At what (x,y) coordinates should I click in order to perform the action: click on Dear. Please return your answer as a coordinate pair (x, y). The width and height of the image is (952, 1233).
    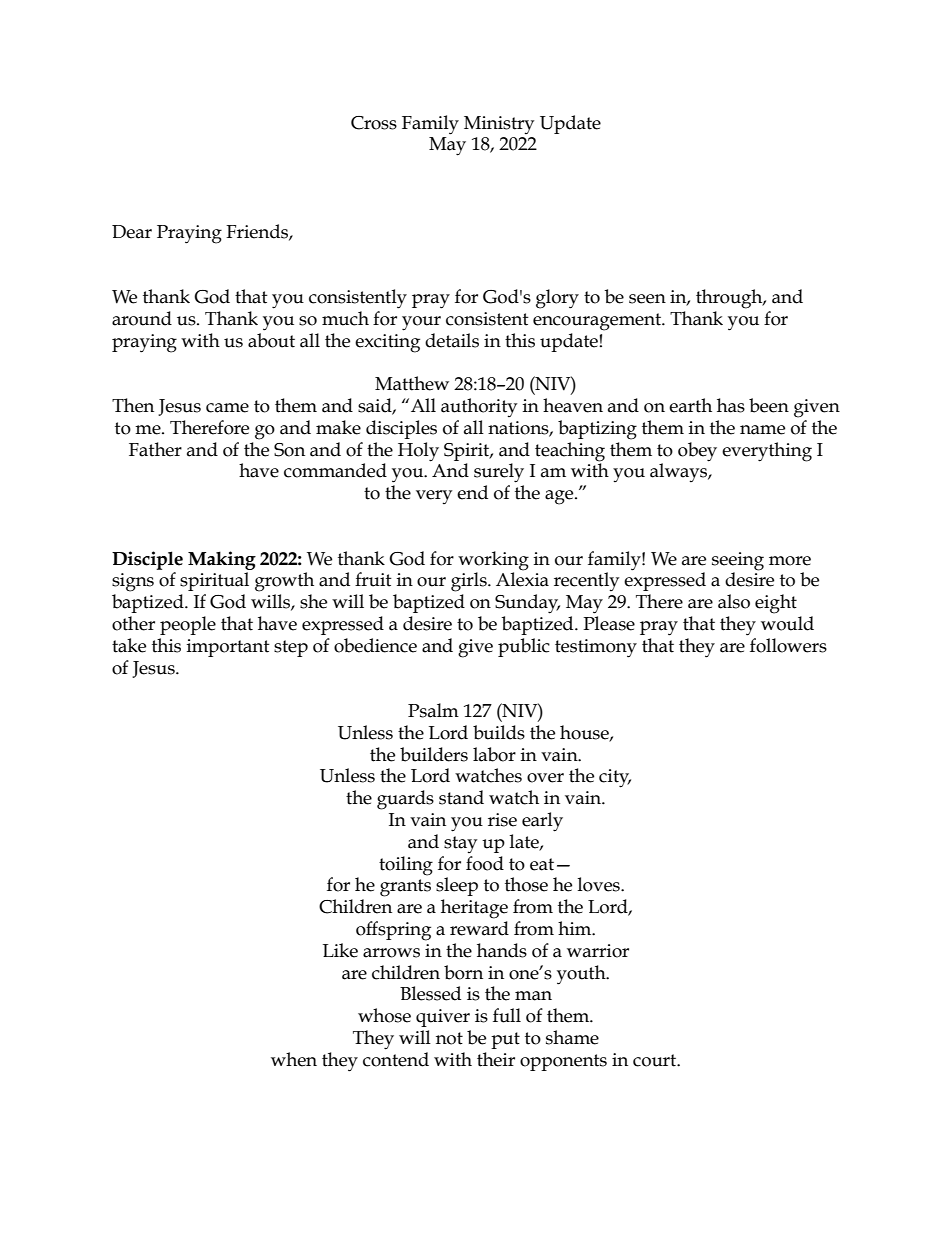
    Looking at the image, I should click on (132, 232).
